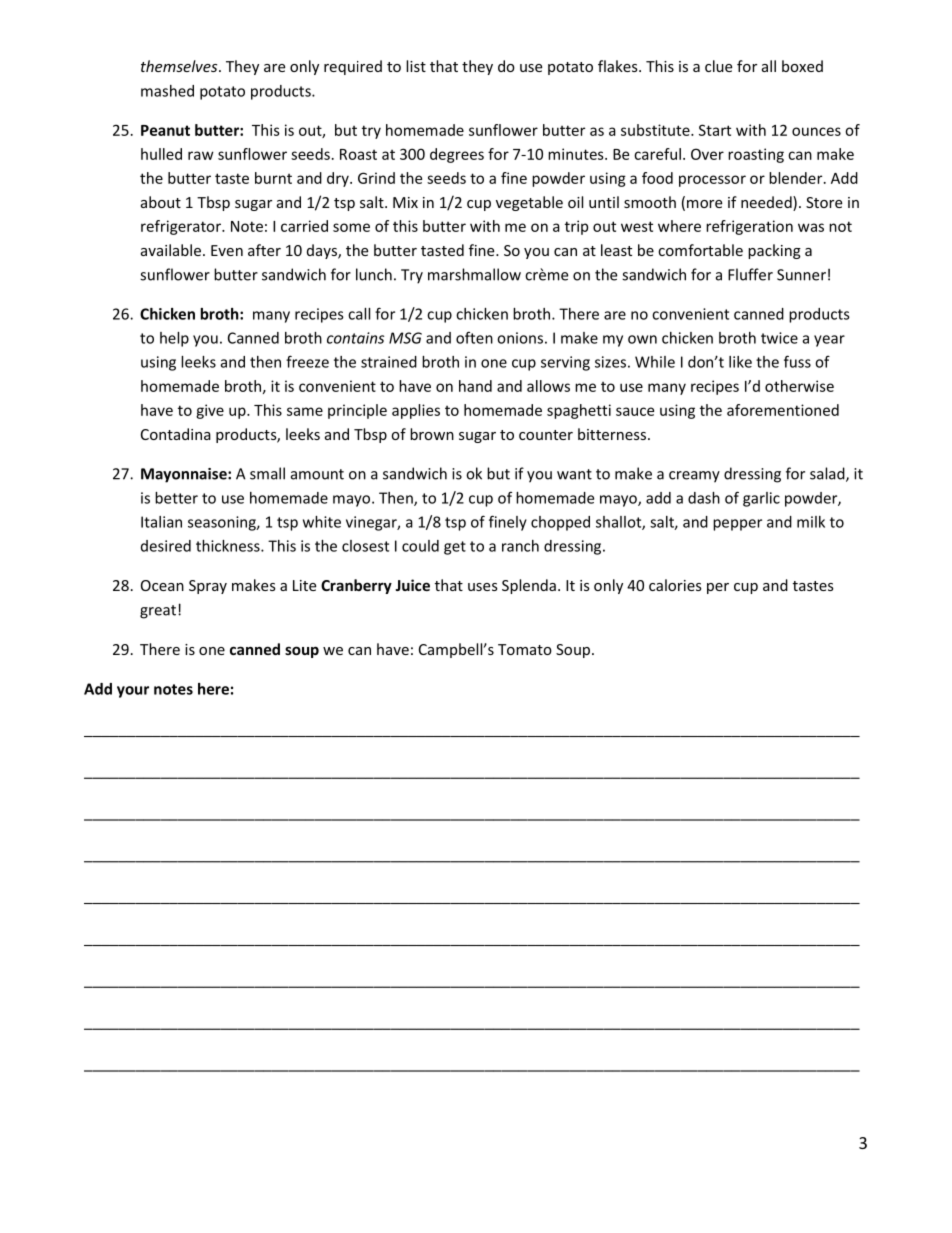 The width and height of the screenshot is (952, 1233). Describe the element at coordinates (718, 66) in the screenshot. I see `clue` at that location.
